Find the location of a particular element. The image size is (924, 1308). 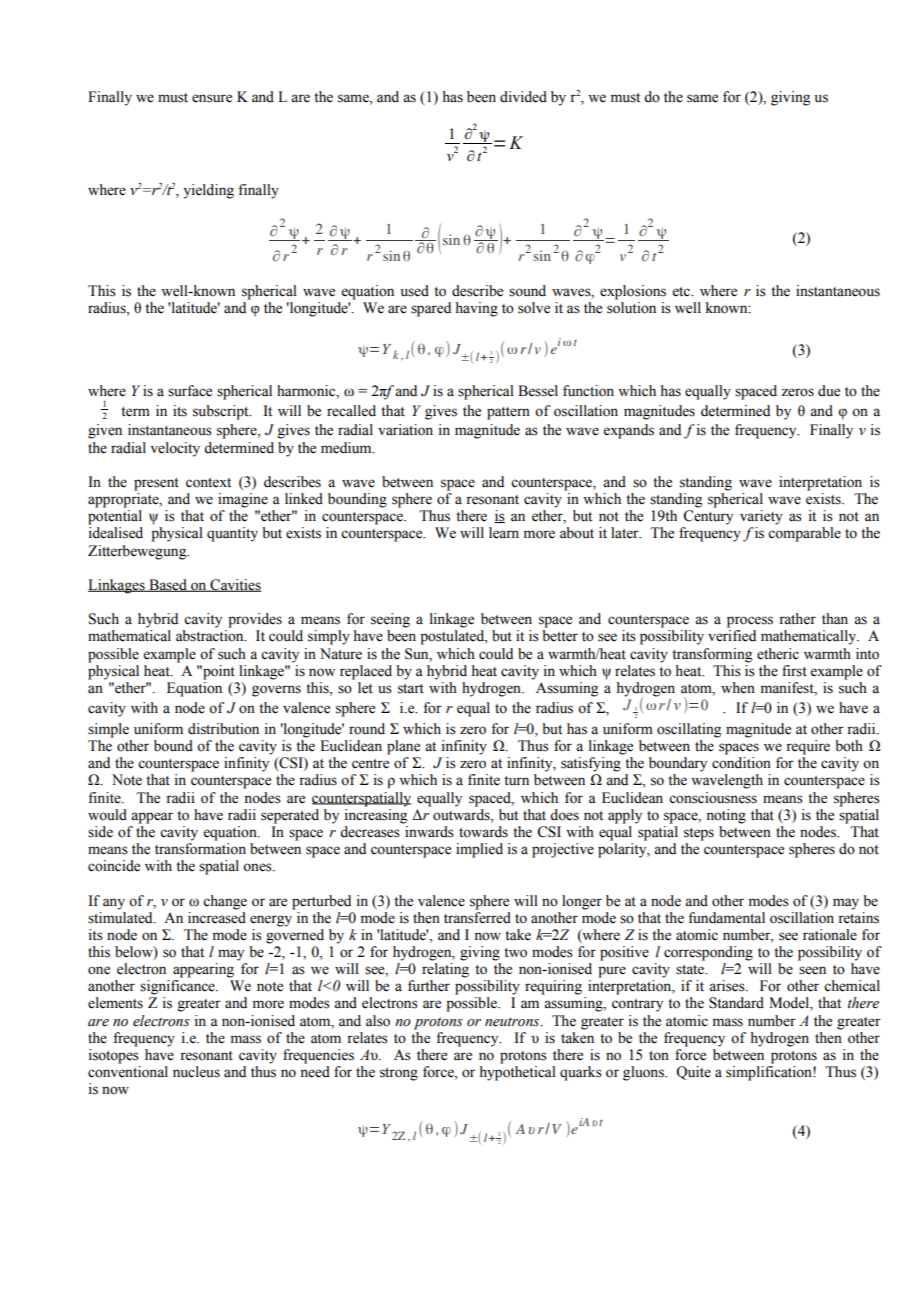

nucleus is located at coordinates (196, 1072).
